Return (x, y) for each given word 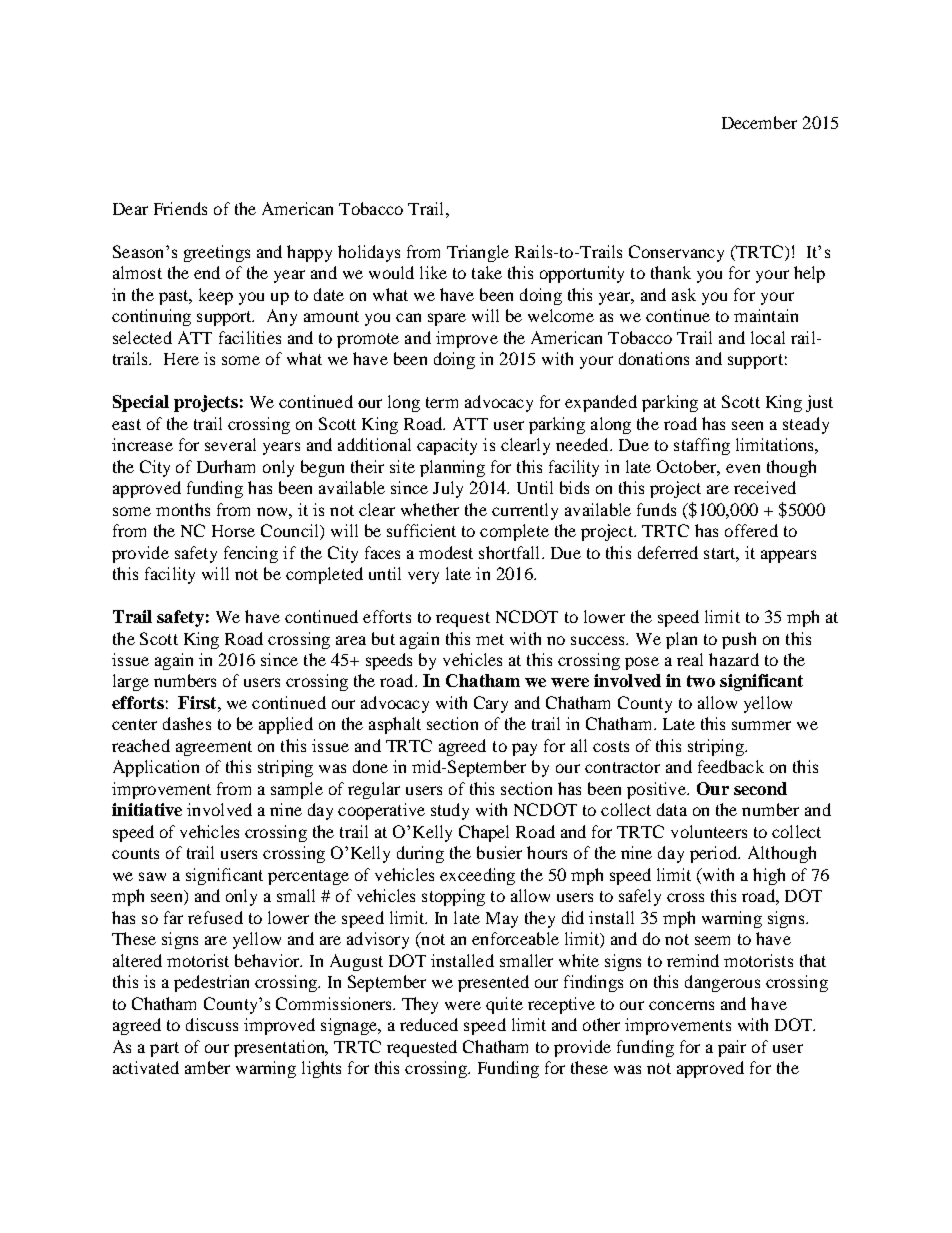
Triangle (478, 253)
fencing (251, 554)
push (739, 640)
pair (732, 1048)
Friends (180, 208)
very (423, 577)
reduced (429, 1024)
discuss (212, 1024)
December (759, 122)
